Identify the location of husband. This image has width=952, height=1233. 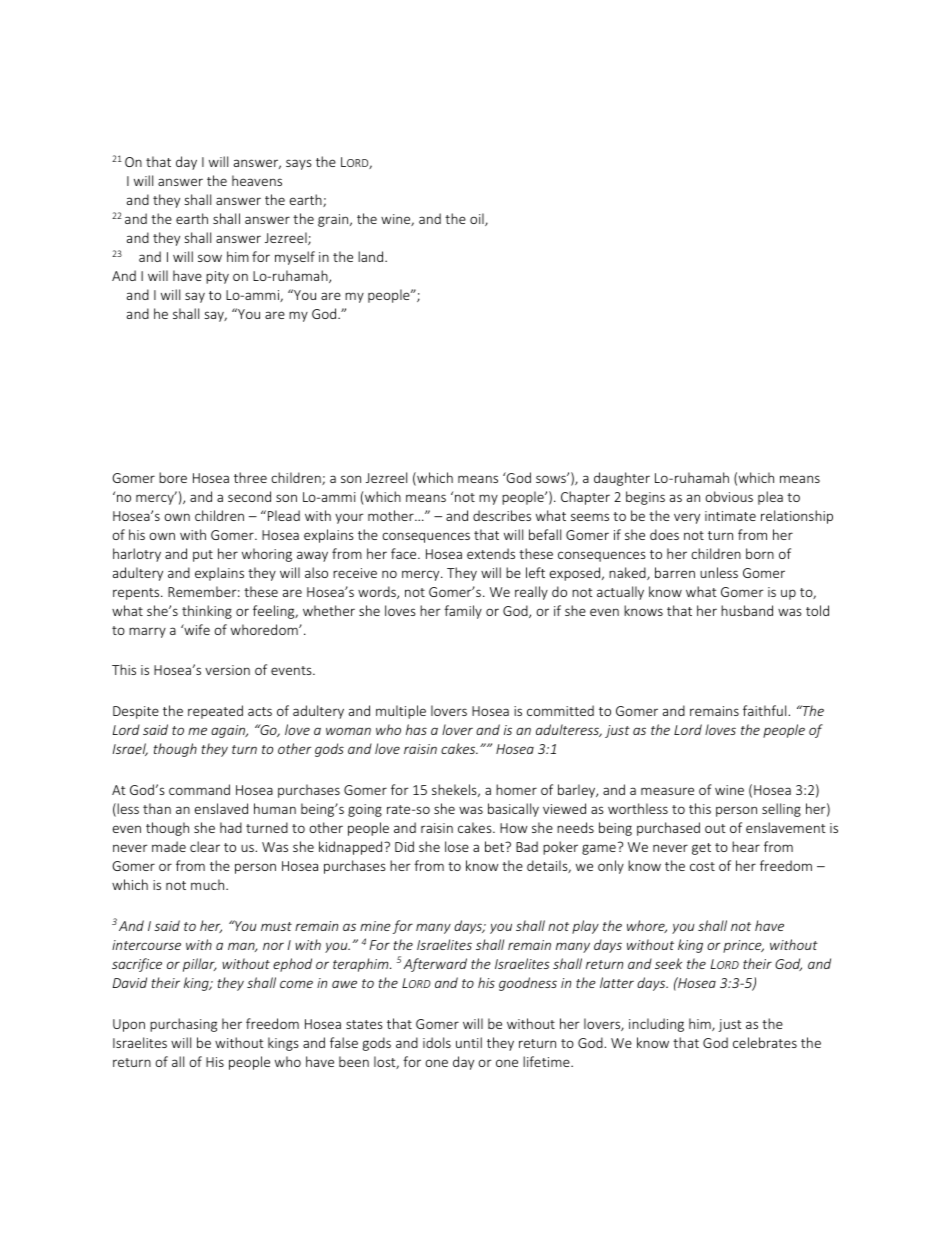
(747, 610).
